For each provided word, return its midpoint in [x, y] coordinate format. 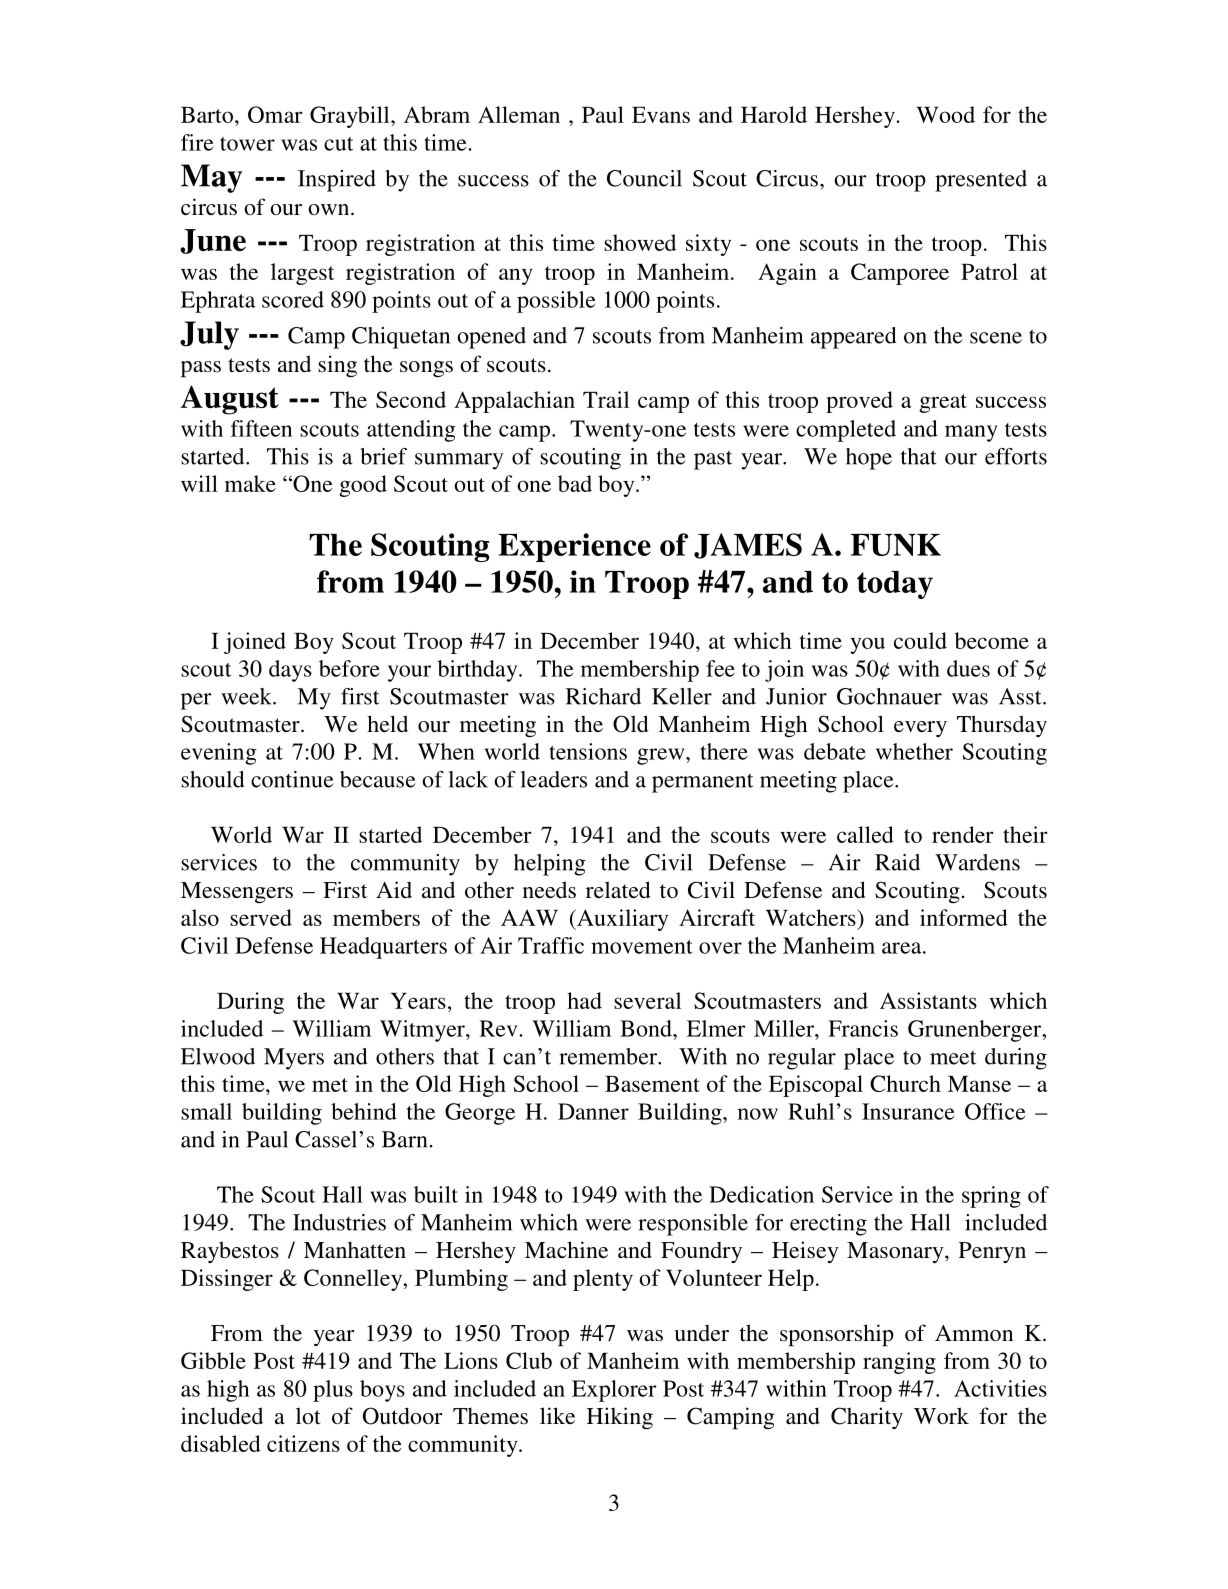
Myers [294, 1059]
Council [644, 178]
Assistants [928, 1000]
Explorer [614, 1391]
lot [308, 1415]
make [250, 483]
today [895, 585]
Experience [574, 547]
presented [981, 181]
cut [338, 144]
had [584, 1000]
